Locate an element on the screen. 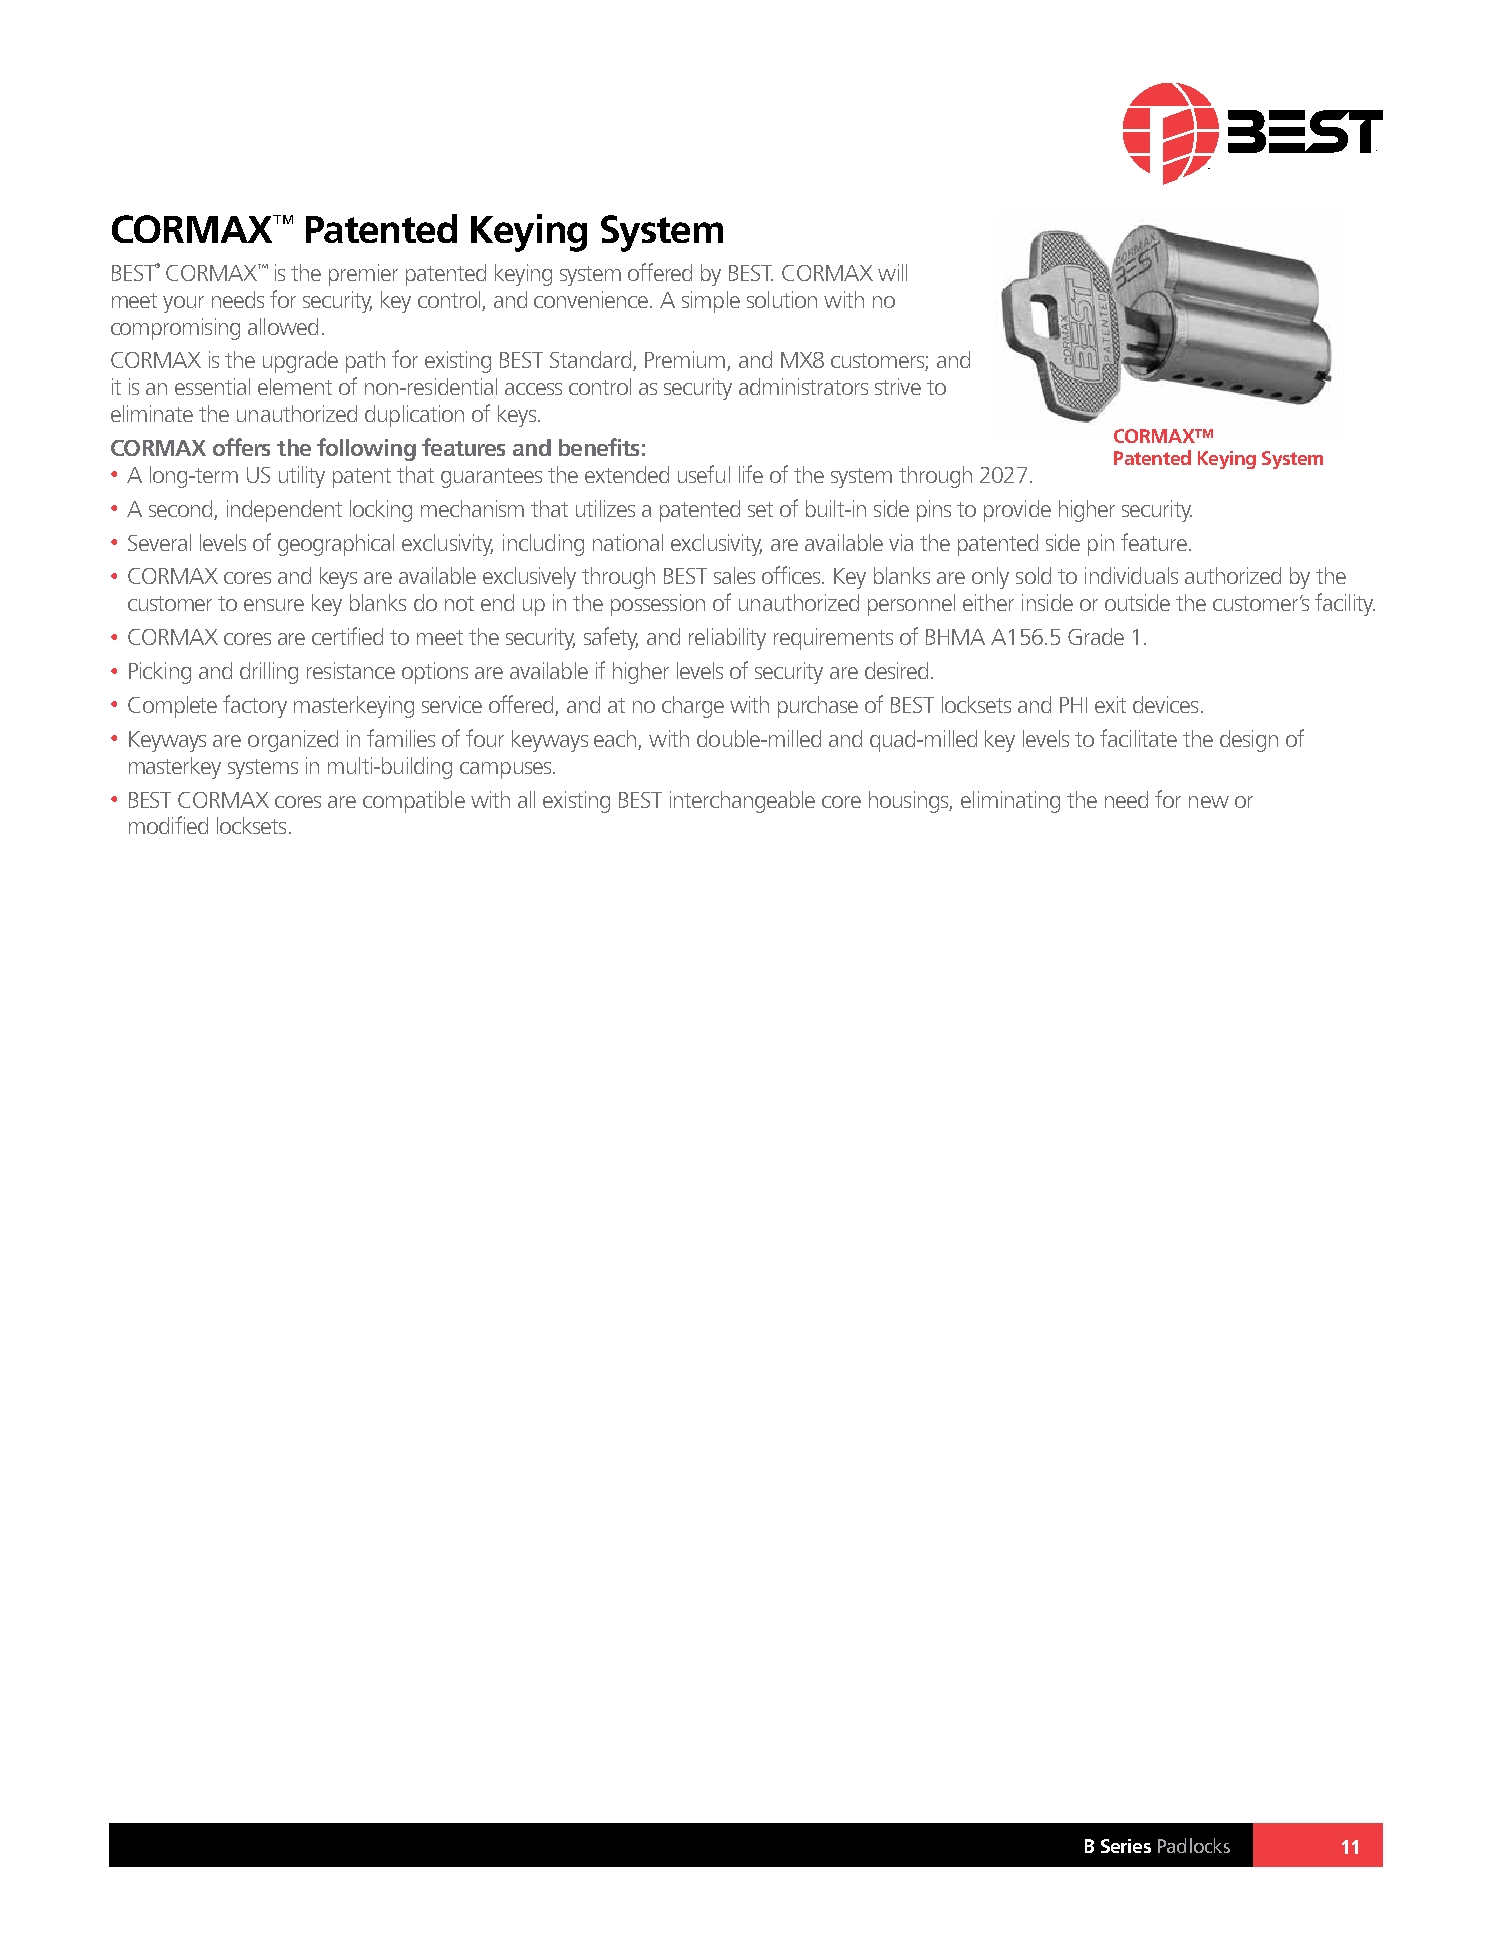 This screenshot has width=1493, height=1933. will is located at coordinates (892, 272).
